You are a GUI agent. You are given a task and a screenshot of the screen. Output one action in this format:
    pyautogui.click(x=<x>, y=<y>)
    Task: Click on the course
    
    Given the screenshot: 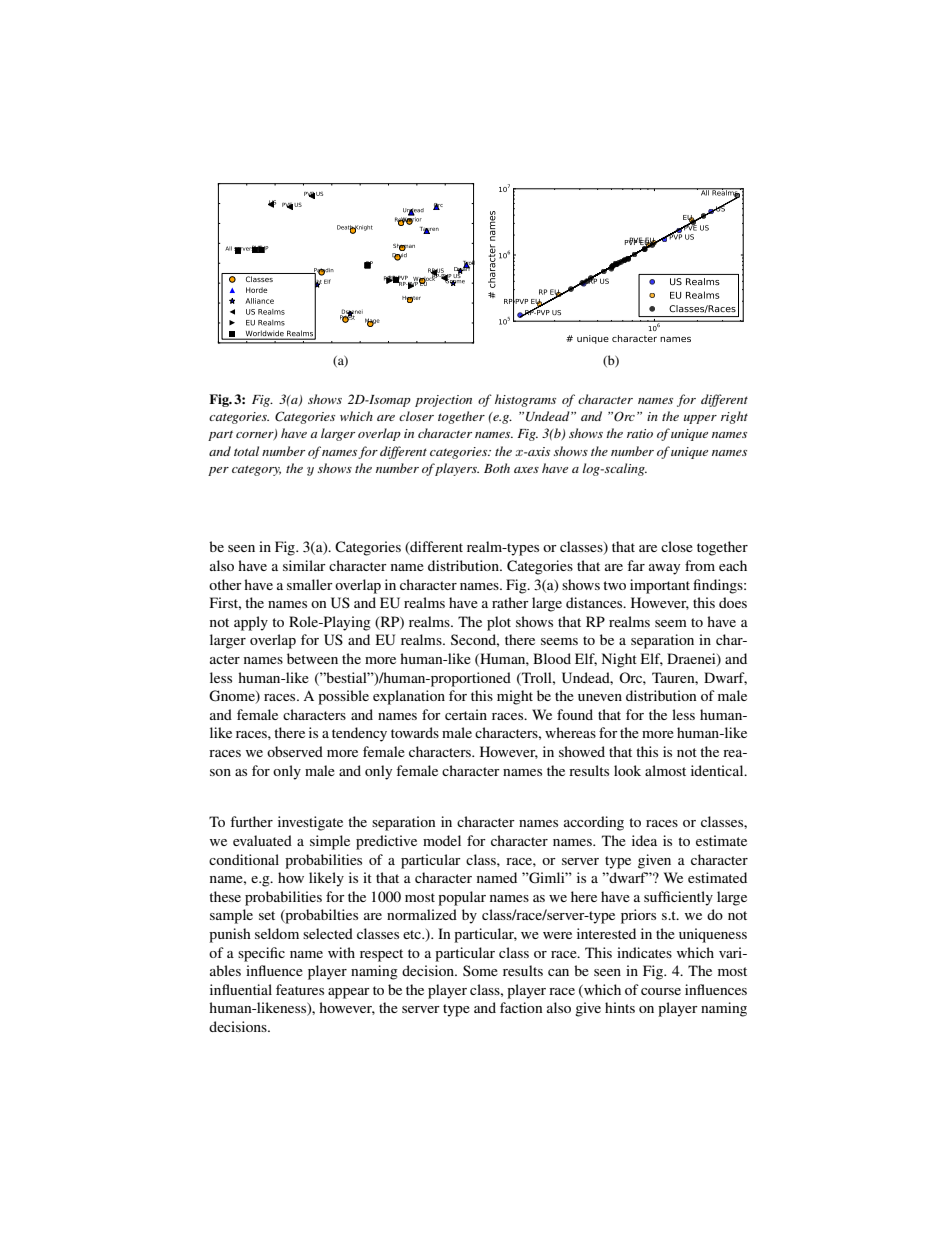 What is the action you would take?
    pyautogui.click(x=661, y=991)
